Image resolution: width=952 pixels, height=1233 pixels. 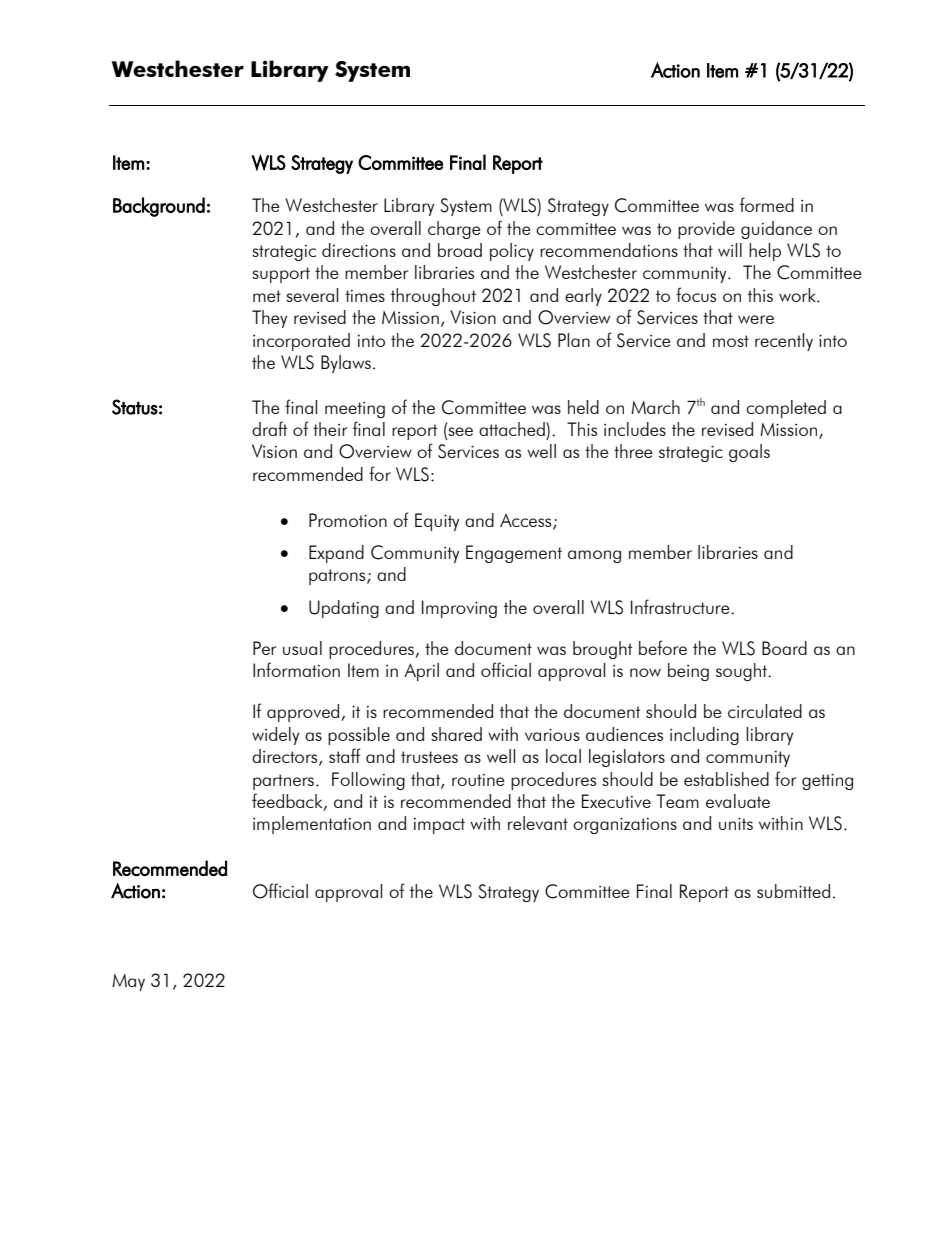 I want to click on guidance, so click(x=776, y=230).
